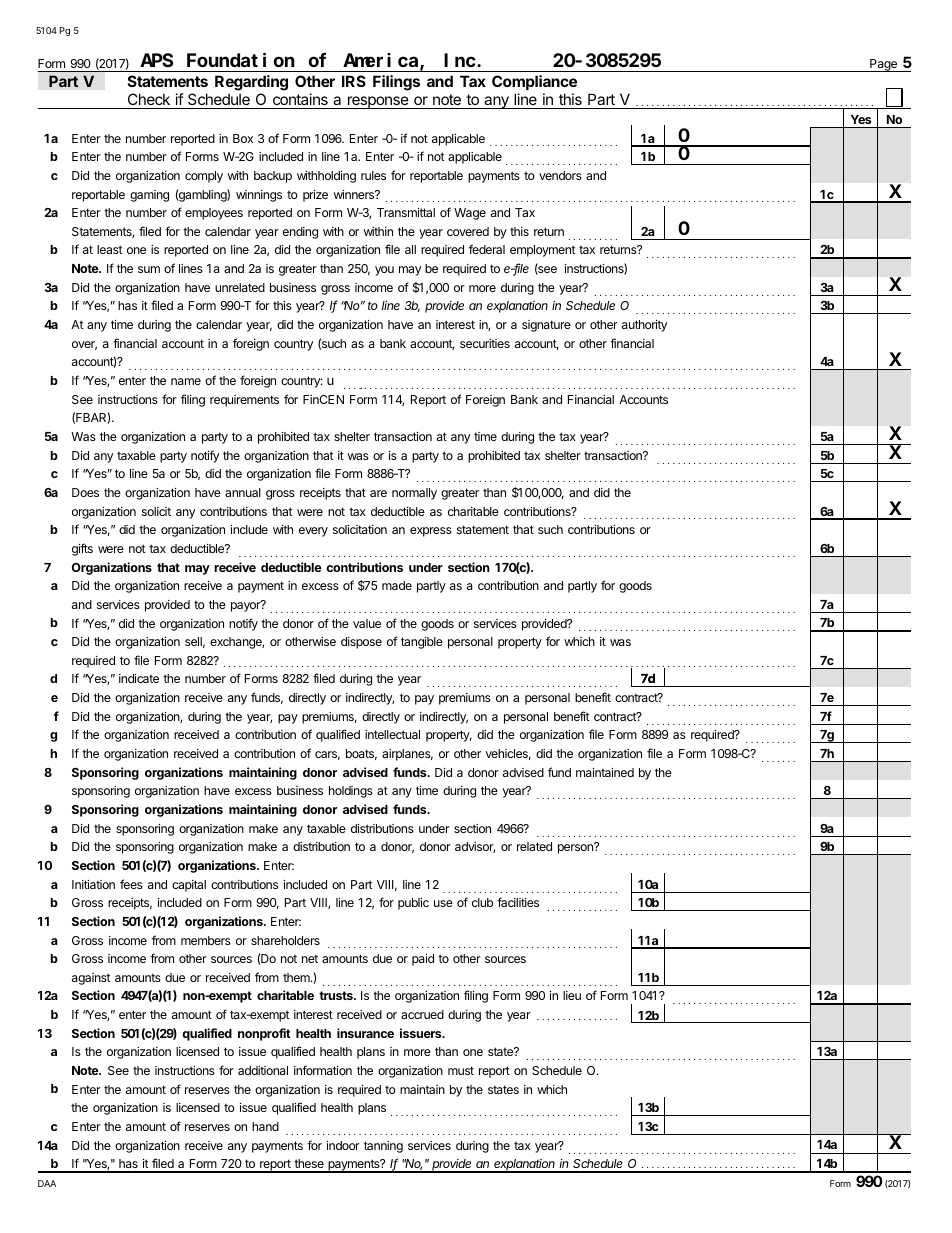  What do you see at coordinates (883, 65) in the screenshot?
I see `Page` at bounding box center [883, 65].
